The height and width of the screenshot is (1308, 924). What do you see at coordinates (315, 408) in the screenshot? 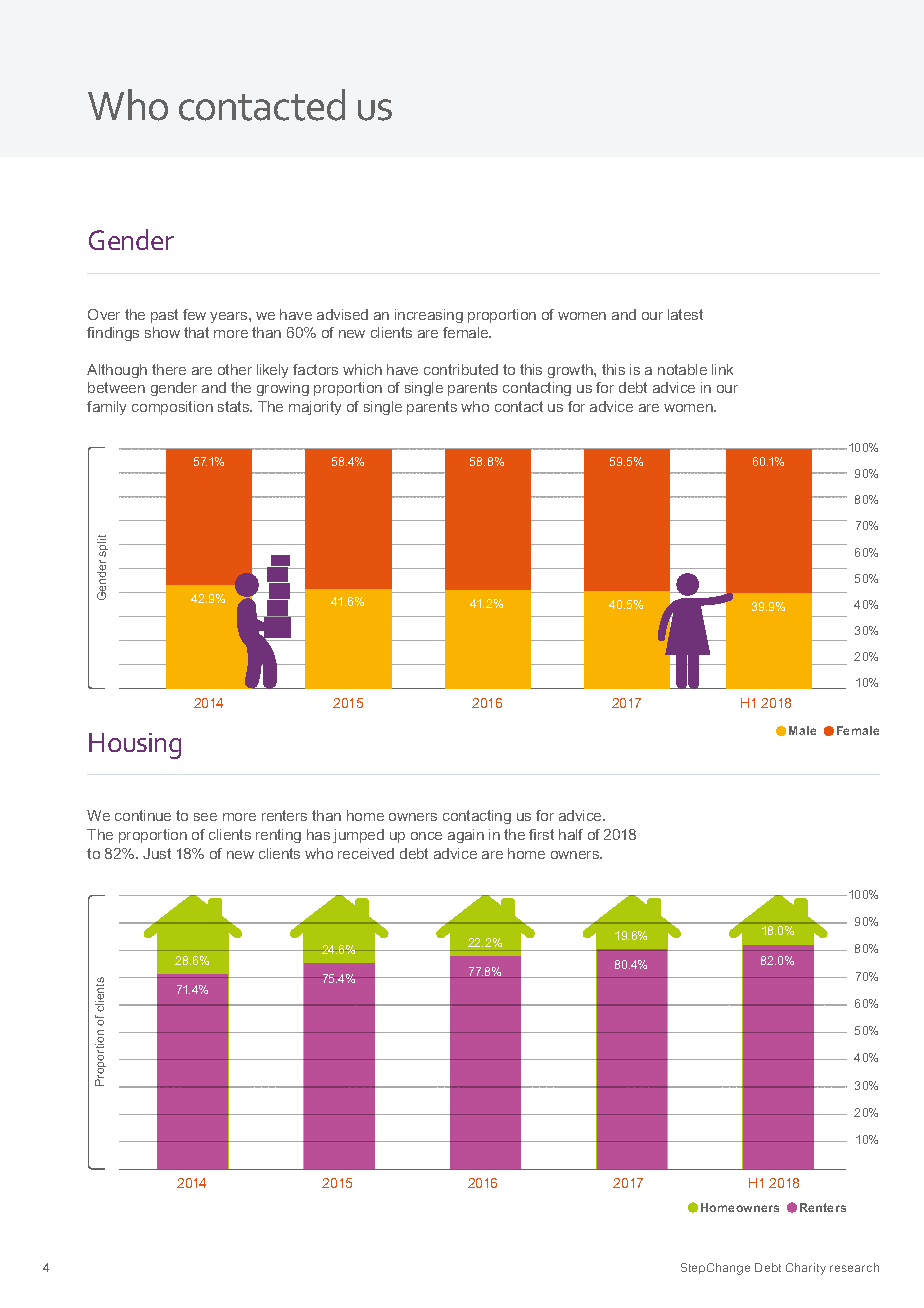
I see `majority` at bounding box center [315, 408].
